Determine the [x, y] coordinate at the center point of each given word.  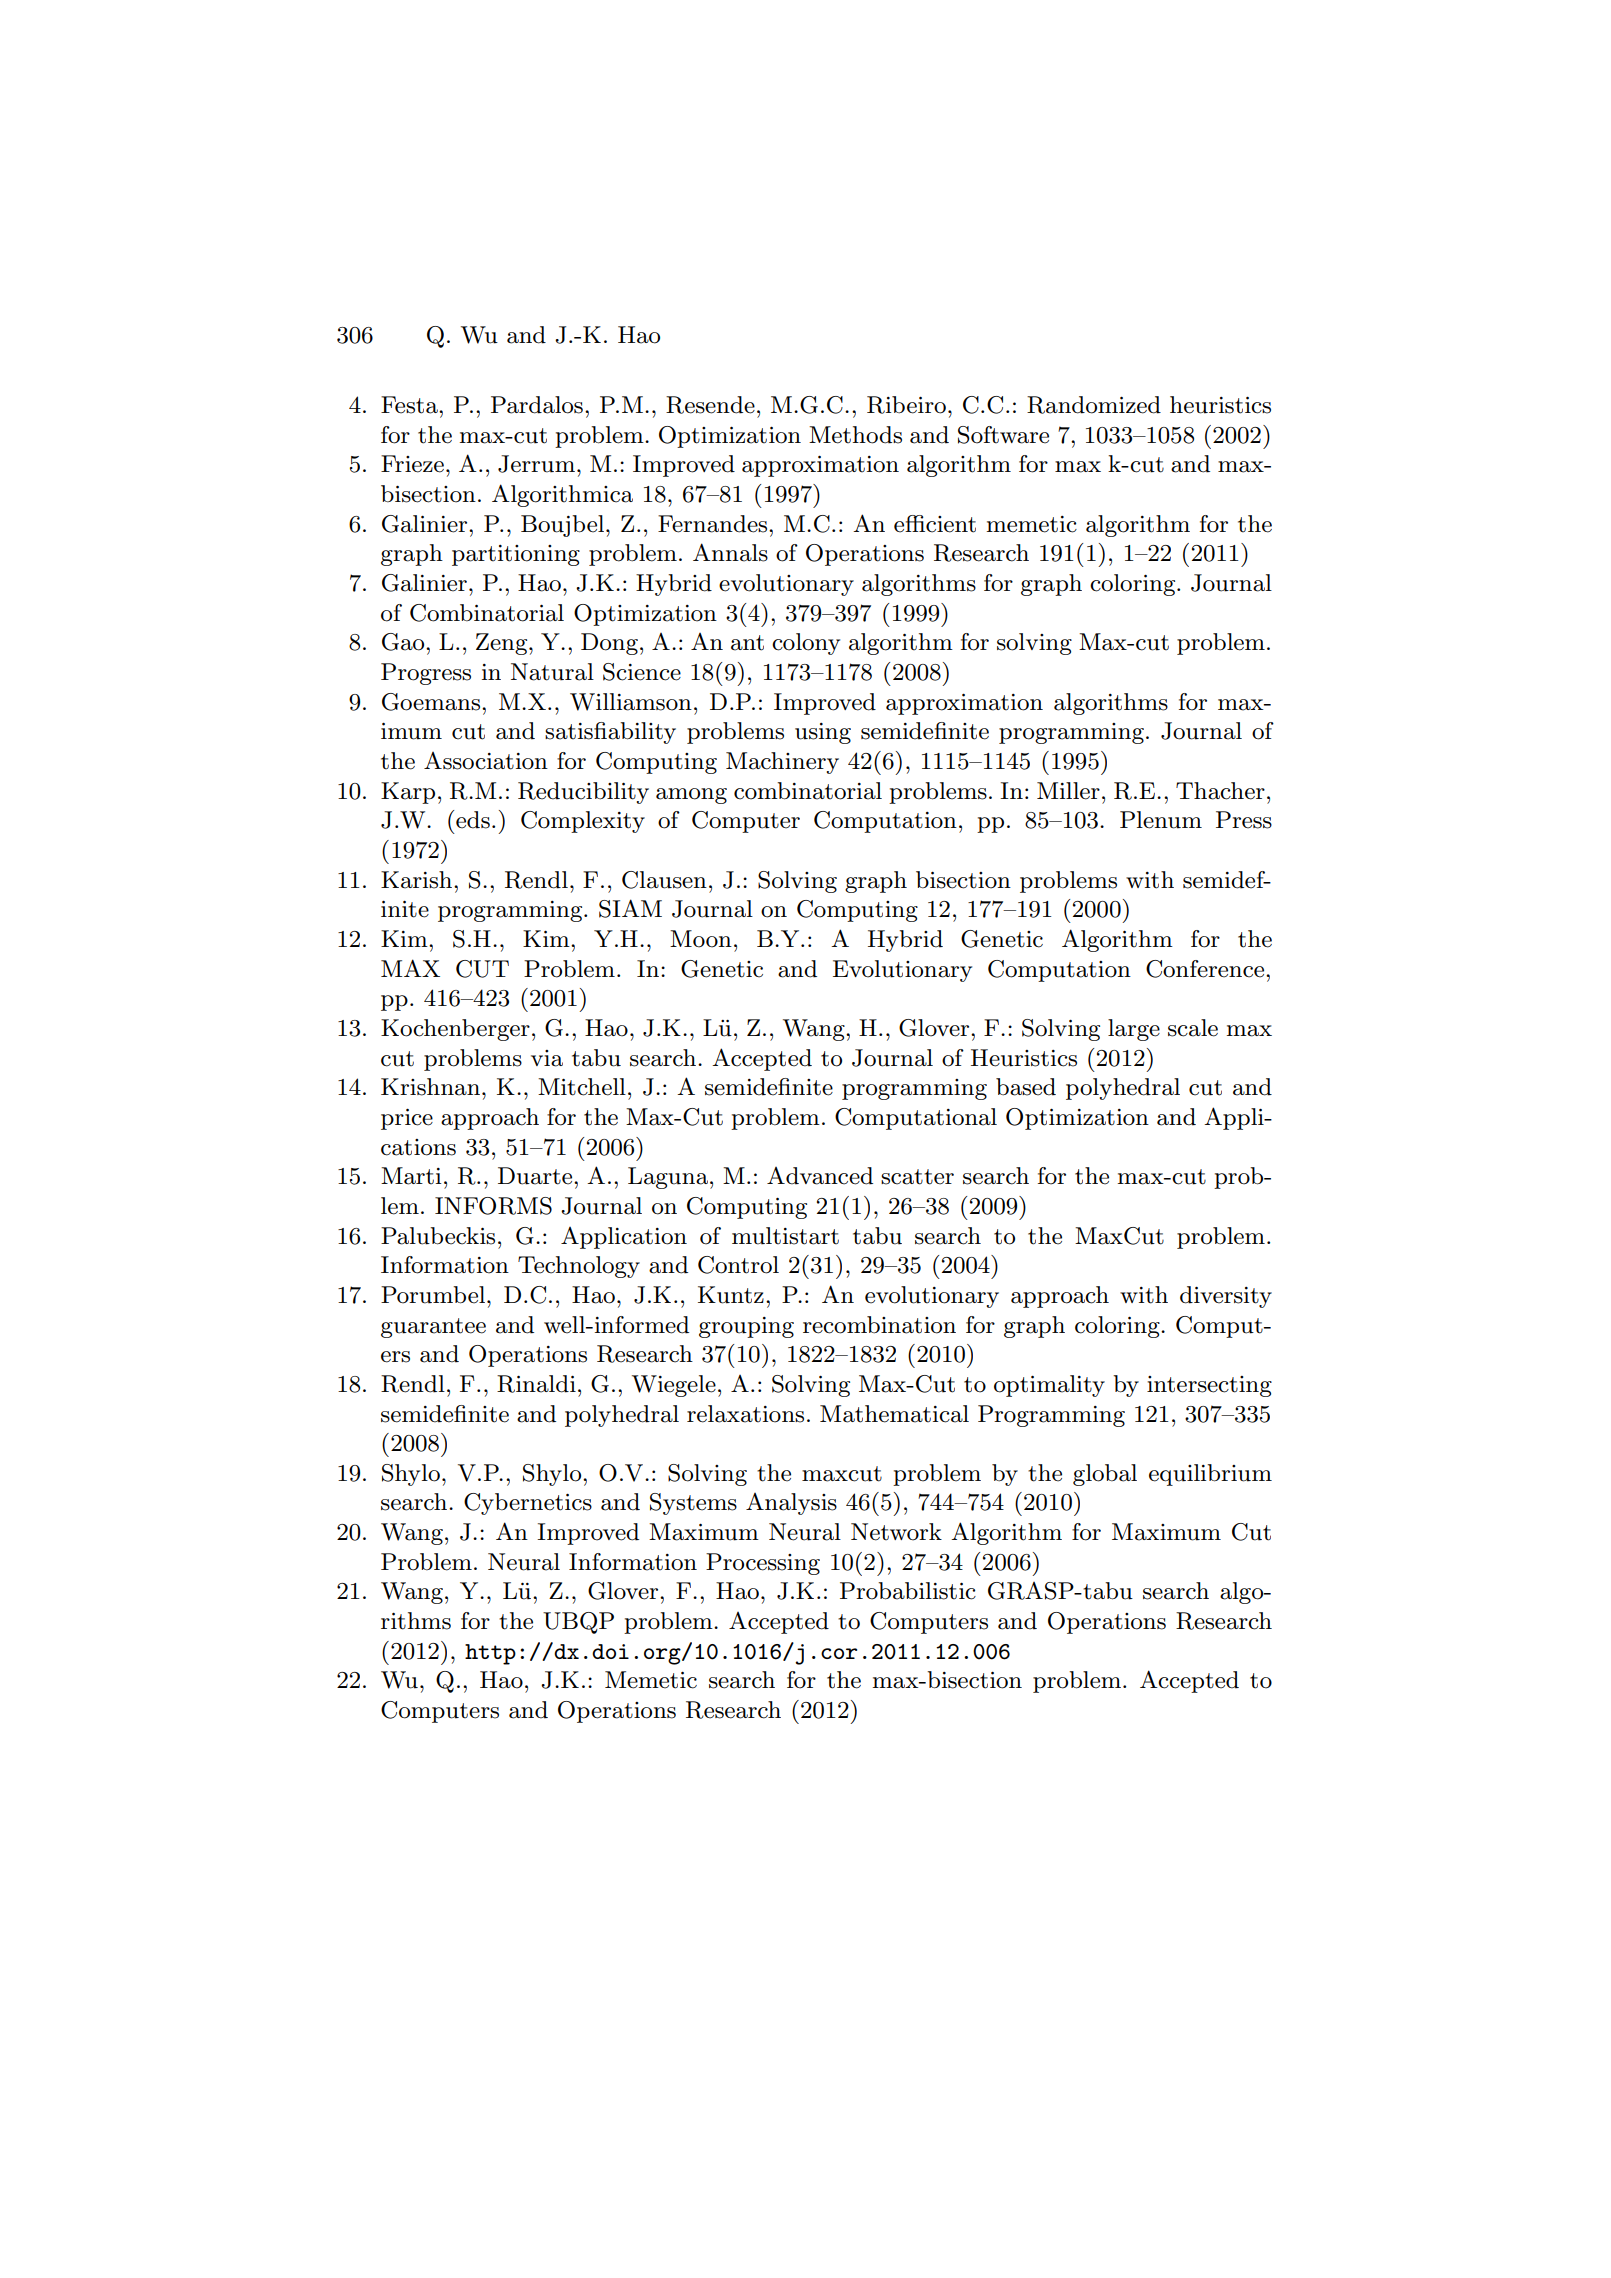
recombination [879, 1325]
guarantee [433, 1328]
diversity [1226, 1297]
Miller [1068, 791]
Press [1244, 820]
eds [473, 820]
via [547, 1058]
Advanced [820, 1176]
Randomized [1094, 405]
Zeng [503, 644]
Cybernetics [528, 1504]
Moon [701, 939]
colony [806, 644]
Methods [855, 435]
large [1134, 1030]
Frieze [412, 464]
